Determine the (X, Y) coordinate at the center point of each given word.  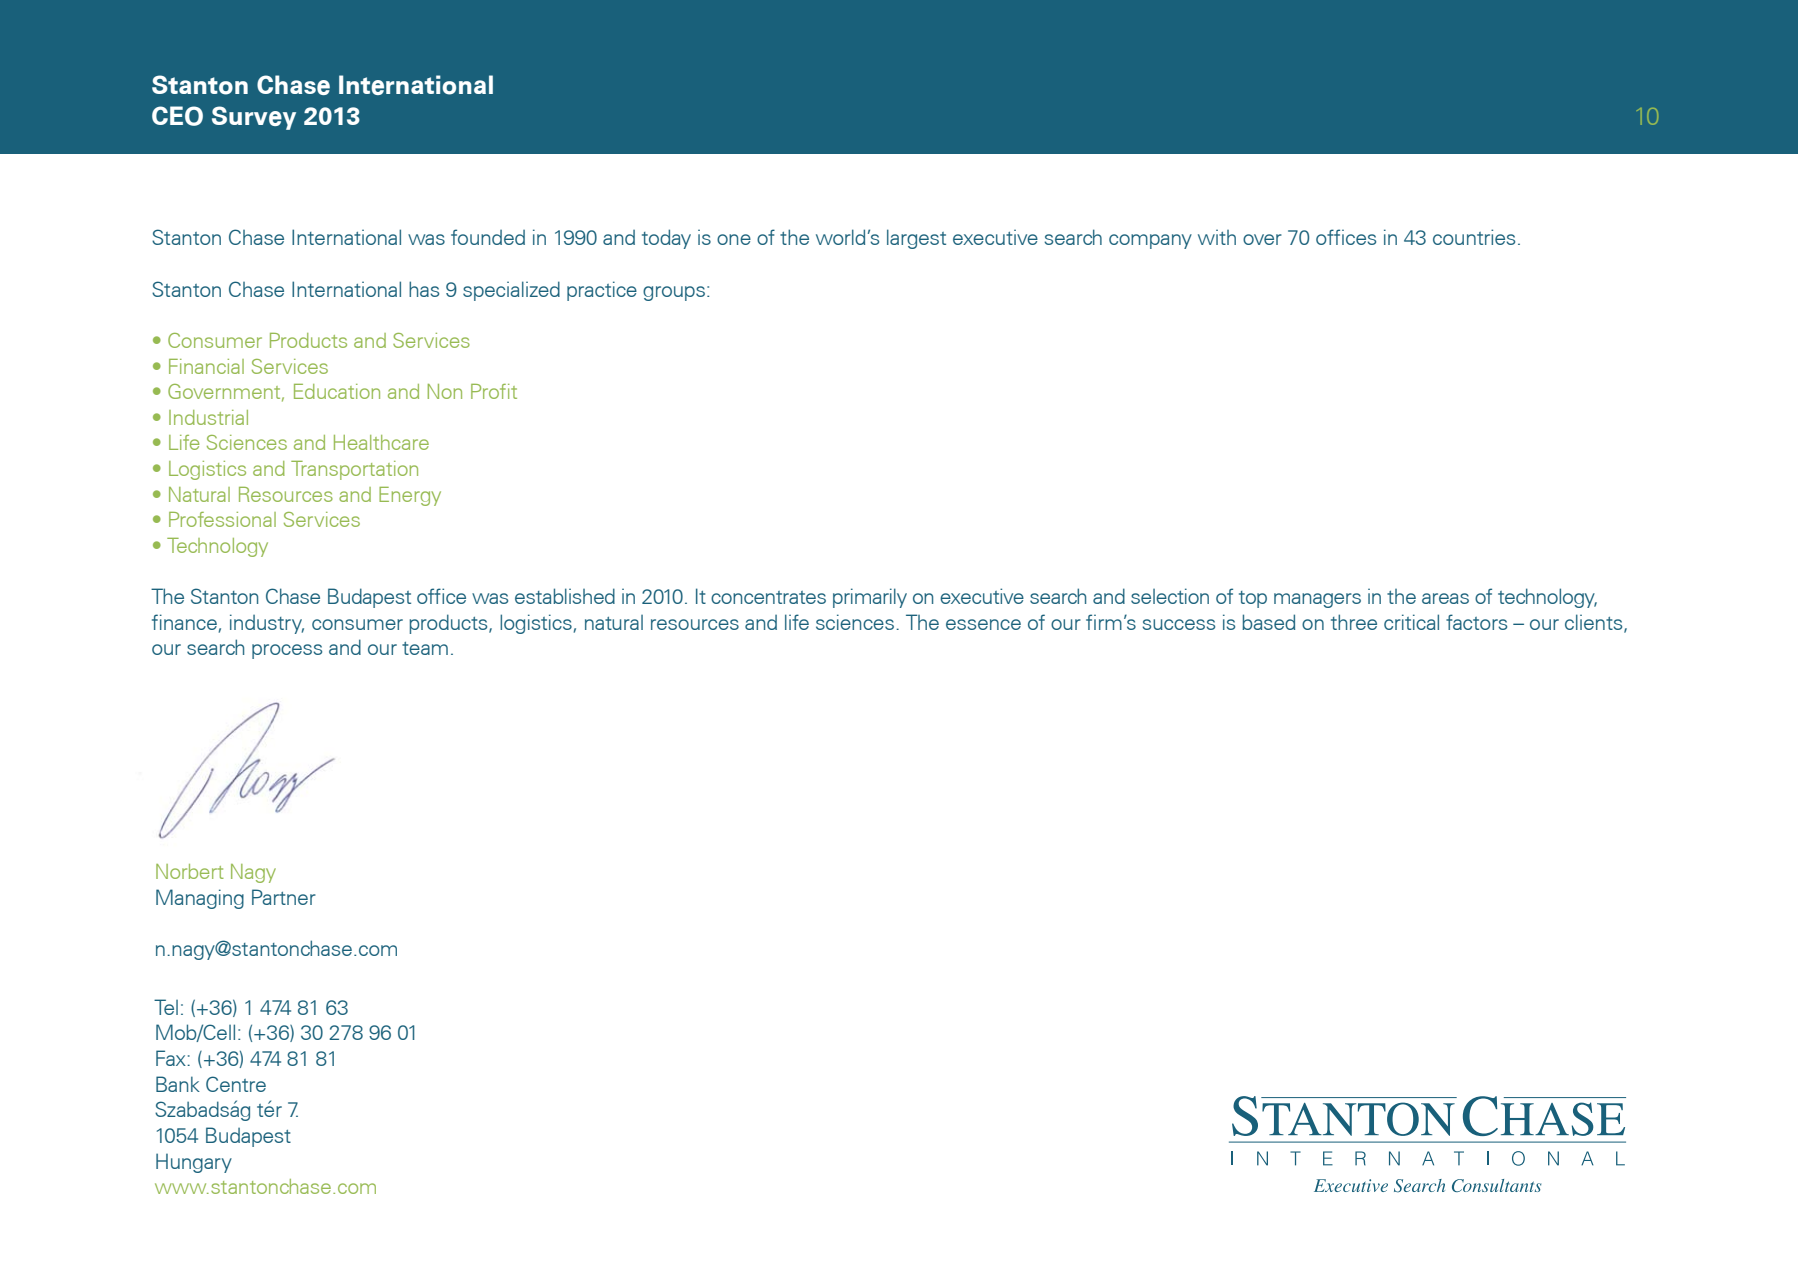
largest (916, 239)
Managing (200, 899)
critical (1411, 622)
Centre (236, 1084)
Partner (284, 897)
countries (1474, 237)
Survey (254, 118)
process (287, 651)
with (1217, 237)
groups (674, 293)
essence (983, 624)
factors (1476, 622)
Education (337, 391)
